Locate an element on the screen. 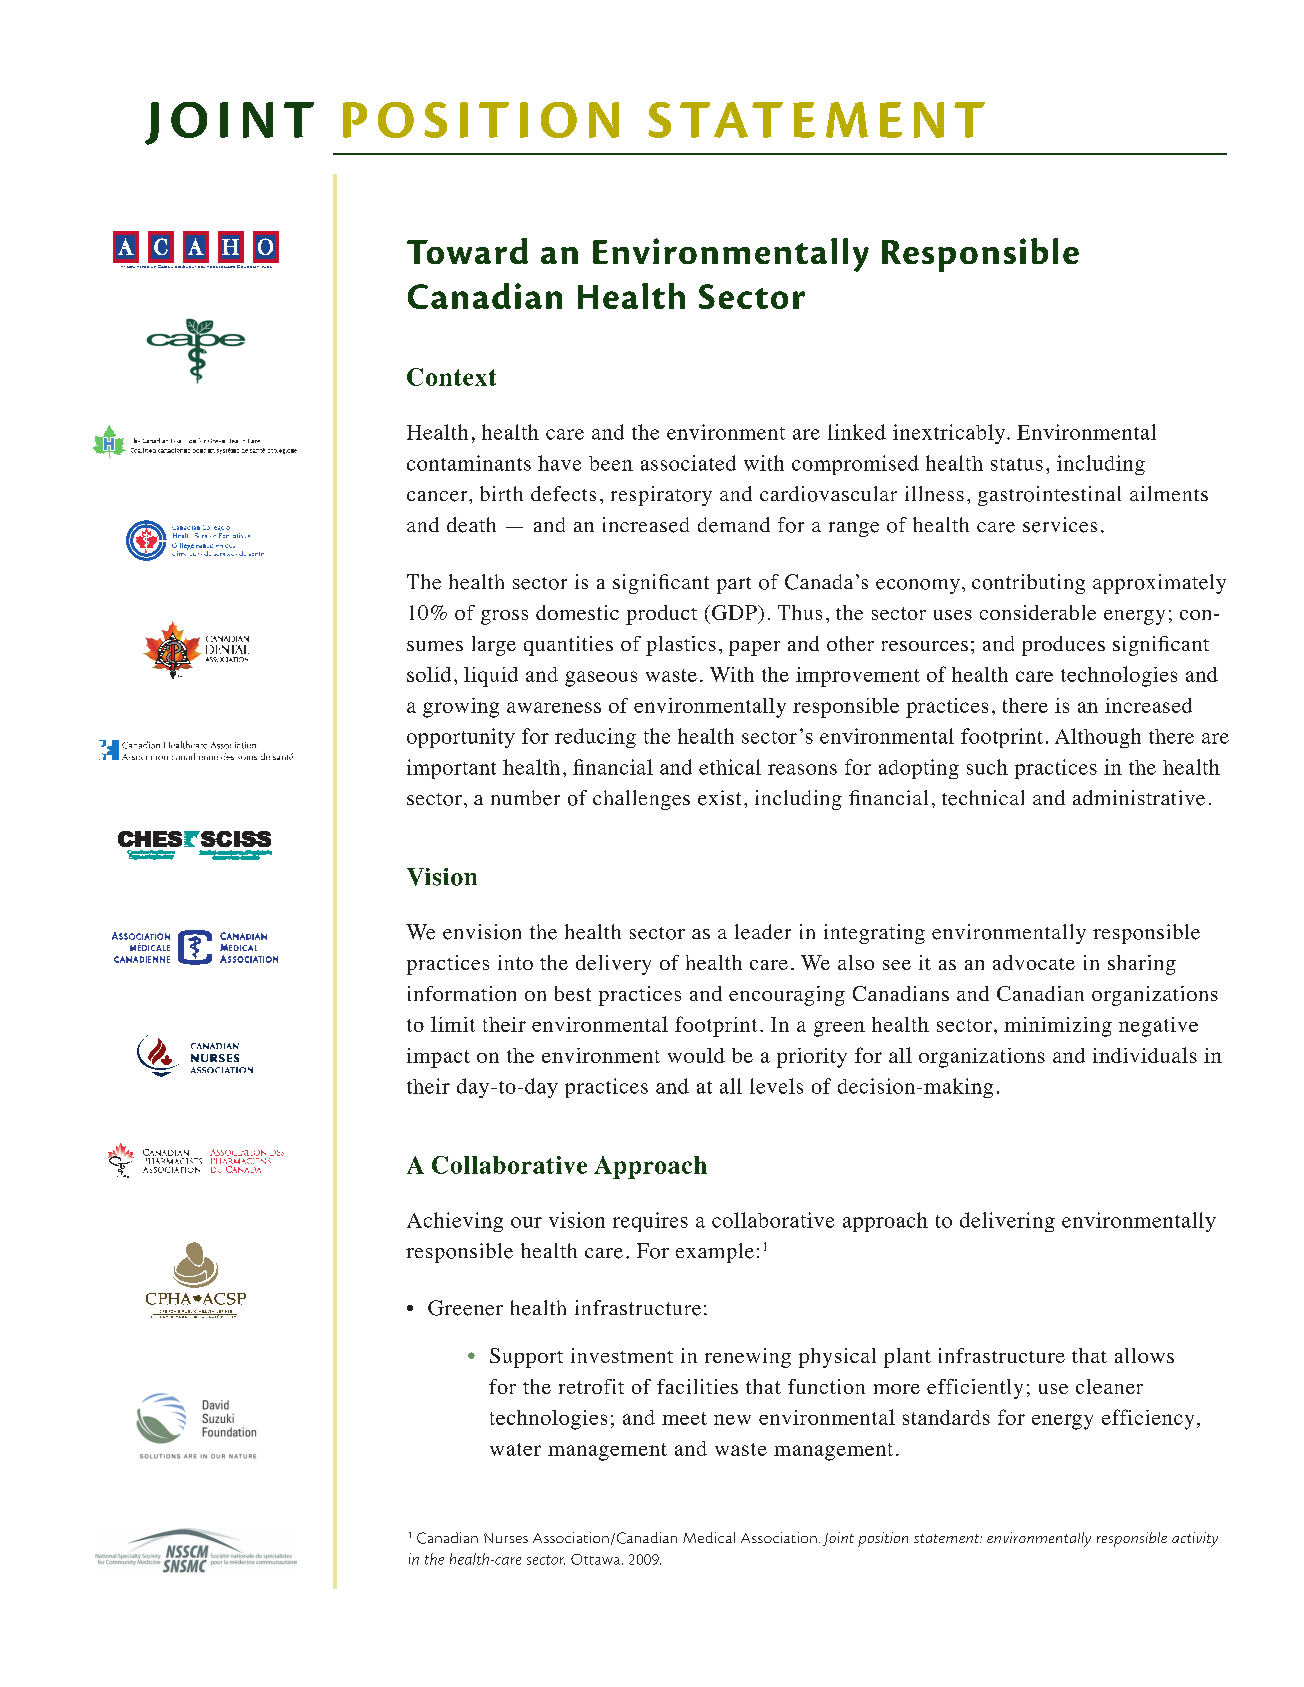 The image size is (1304, 1687). Toward is located at coordinates (467, 251).
